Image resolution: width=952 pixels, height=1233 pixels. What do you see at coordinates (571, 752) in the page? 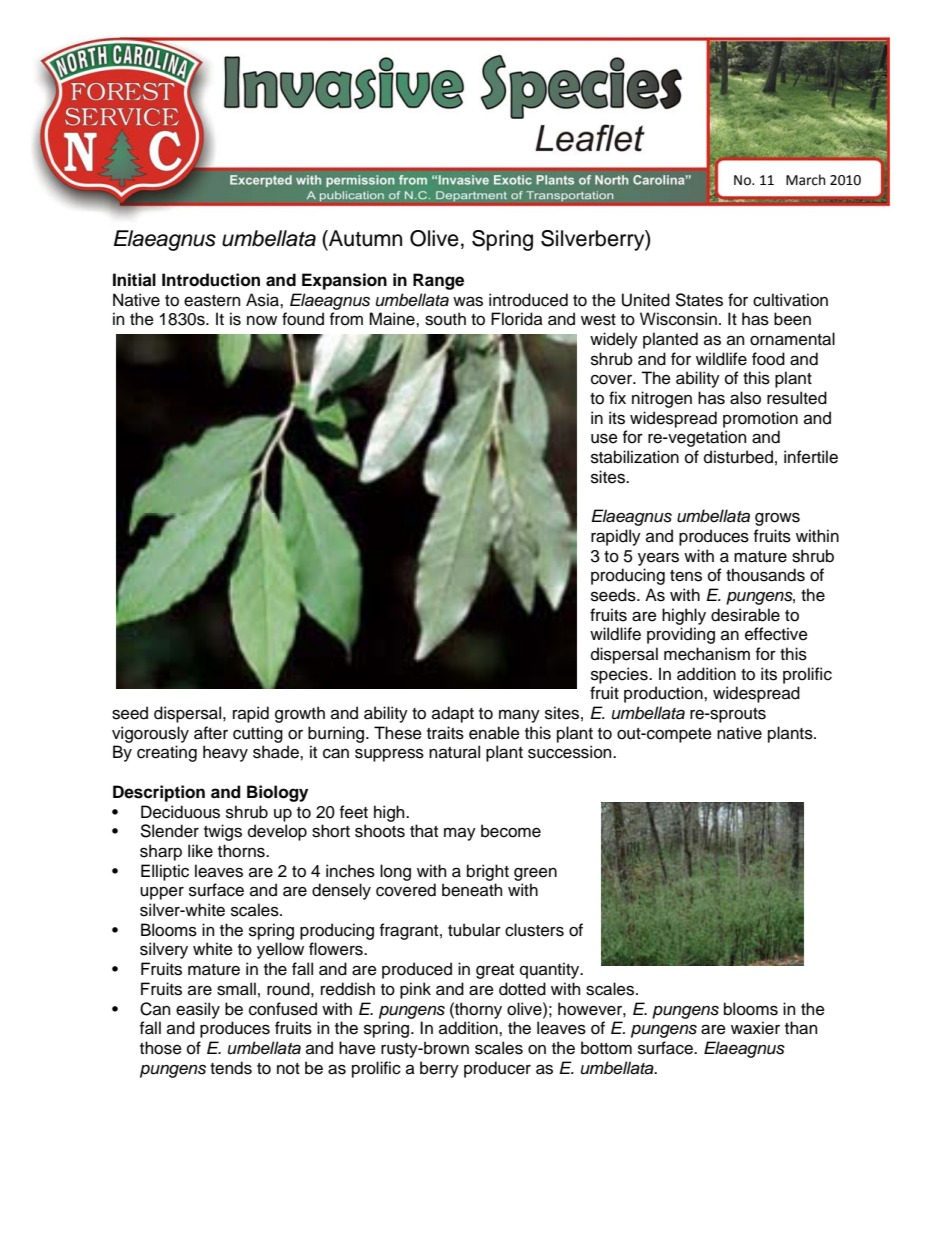
I see `succession` at bounding box center [571, 752].
